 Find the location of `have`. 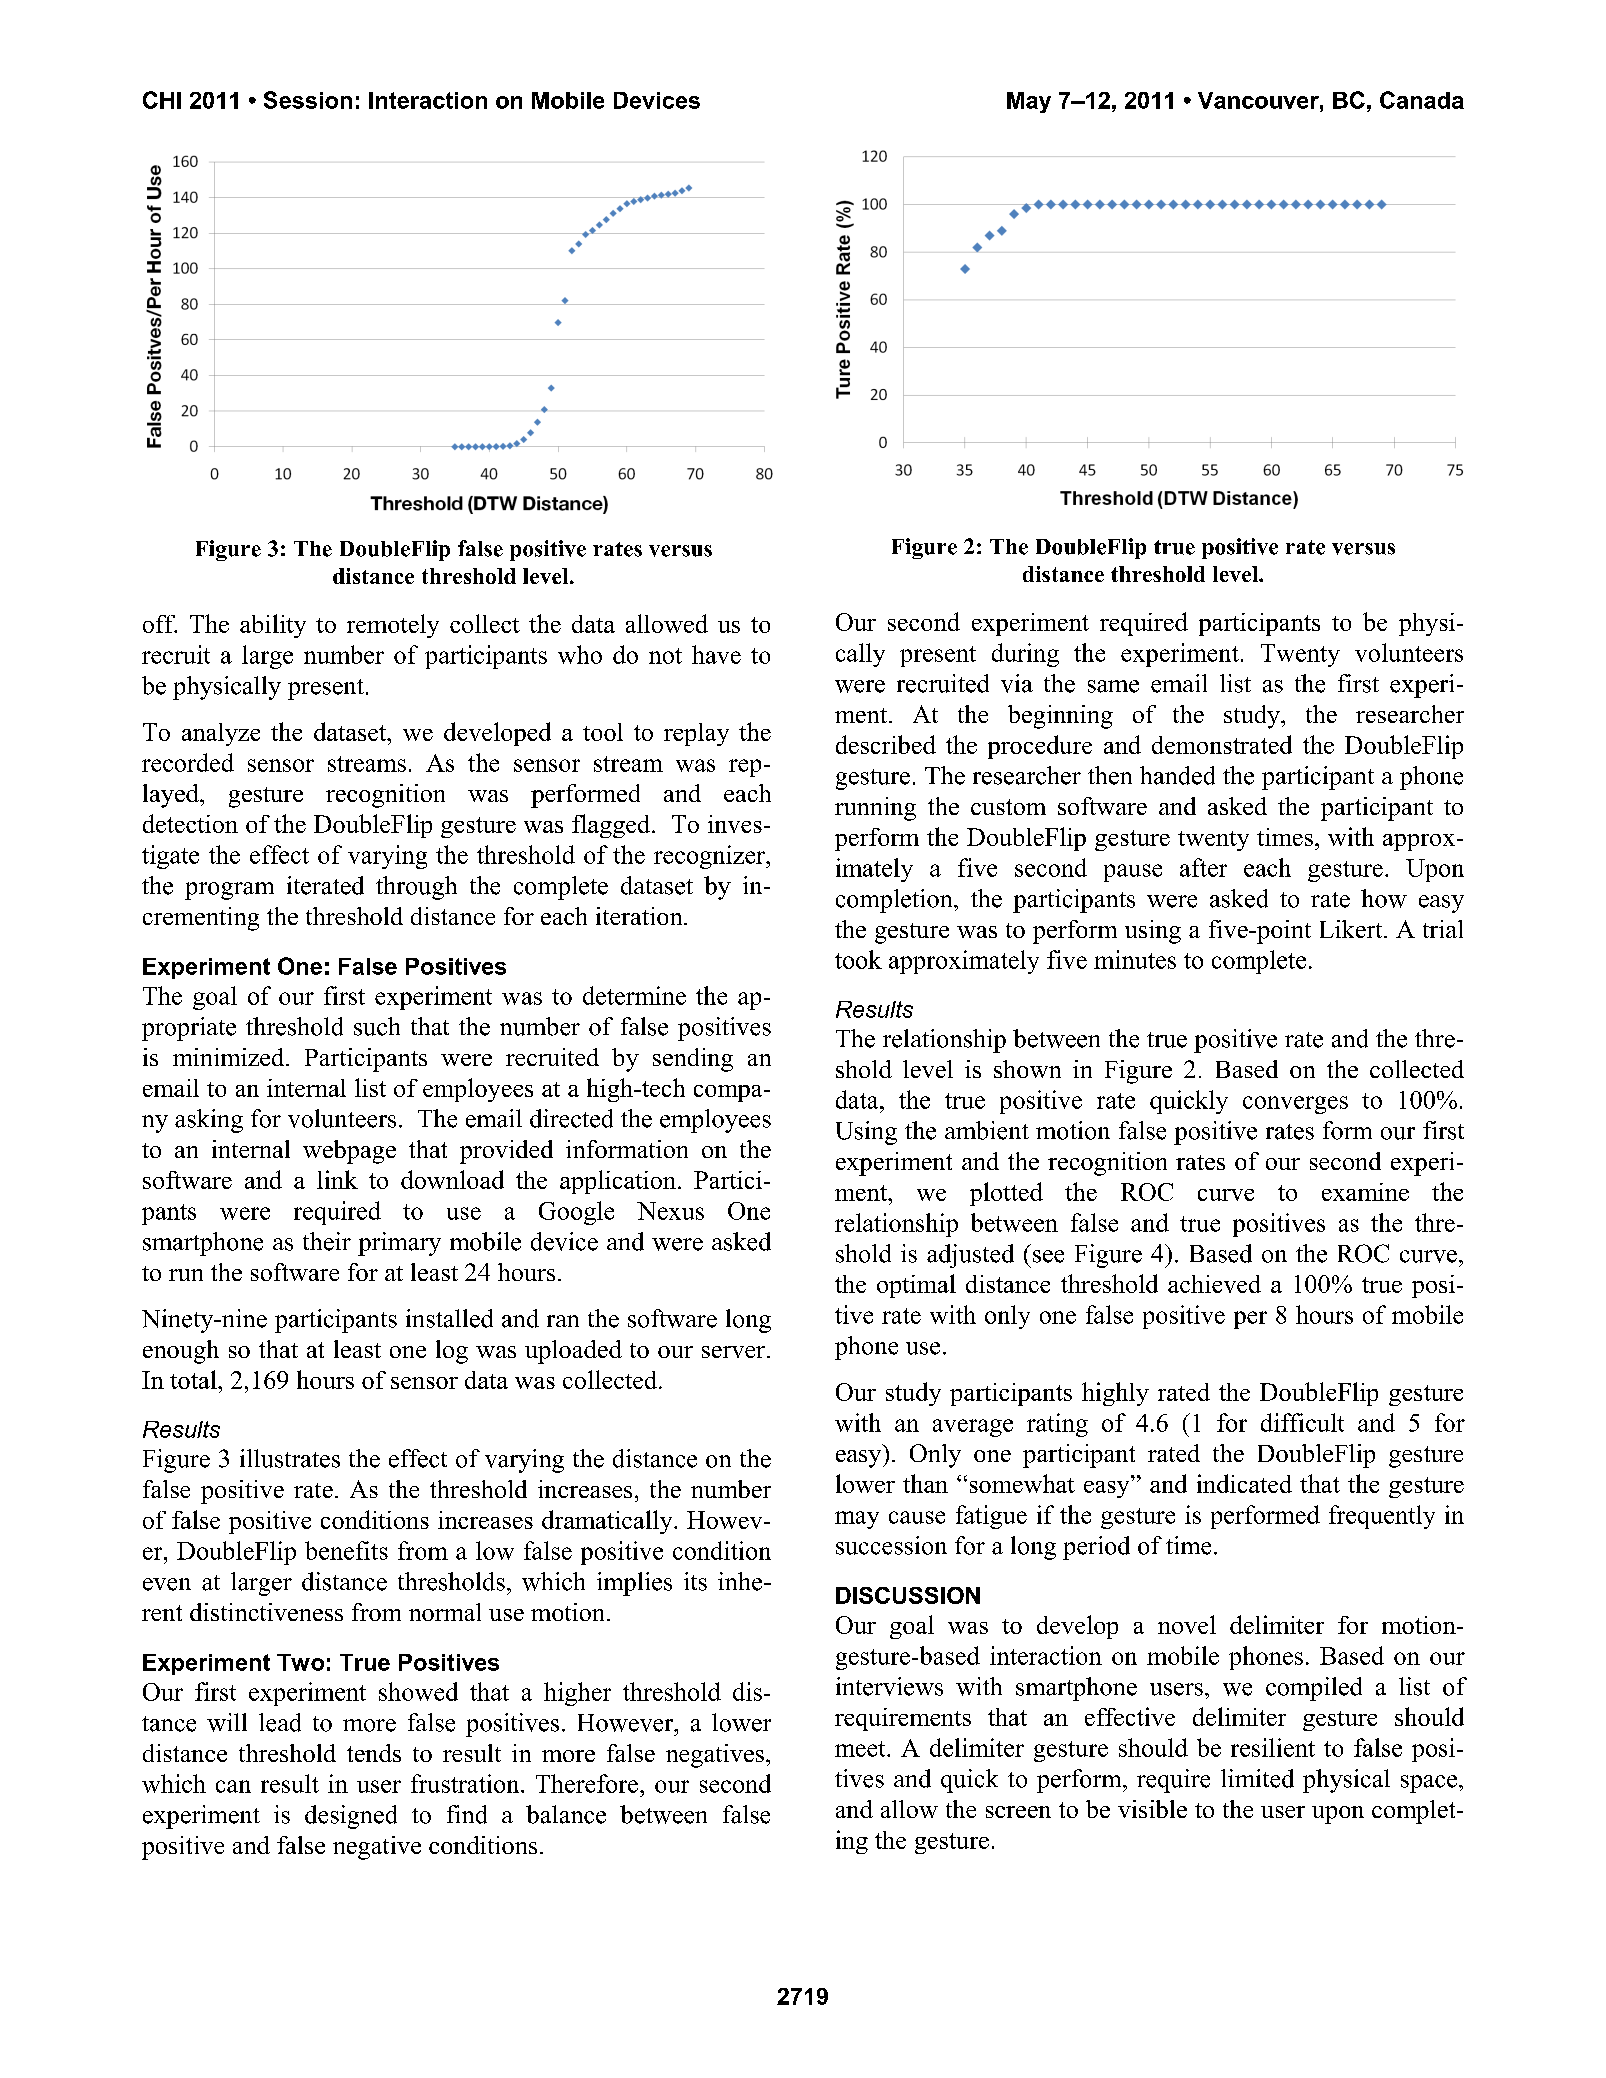

have is located at coordinates (716, 654).
